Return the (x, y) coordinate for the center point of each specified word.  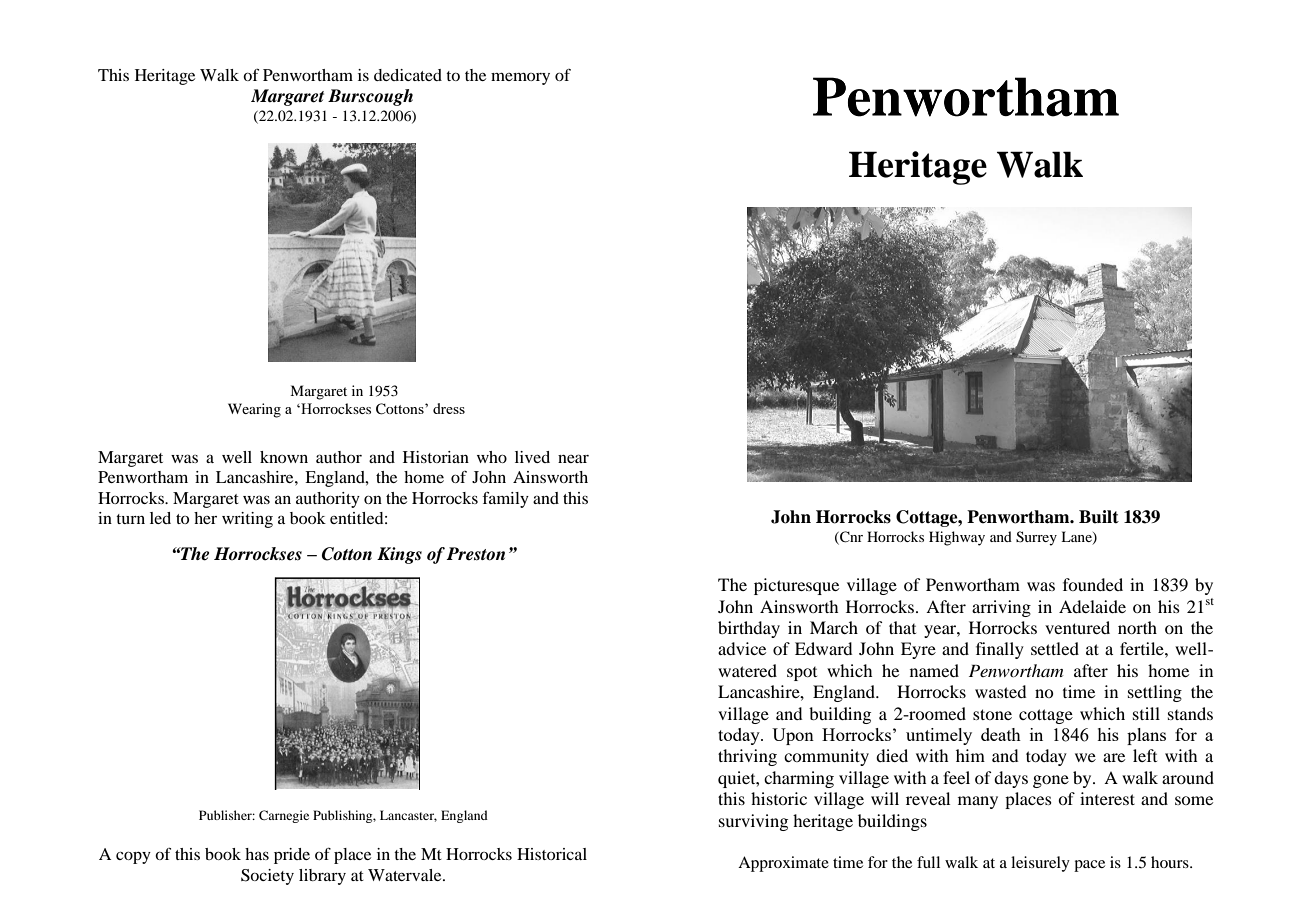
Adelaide (1092, 606)
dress (449, 408)
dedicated (408, 75)
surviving (753, 822)
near (573, 458)
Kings (399, 555)
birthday (749, 629)
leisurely (1040, 864)
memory (520, 79)
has (257, 854)
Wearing (254, 410)
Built (1099, 517)
